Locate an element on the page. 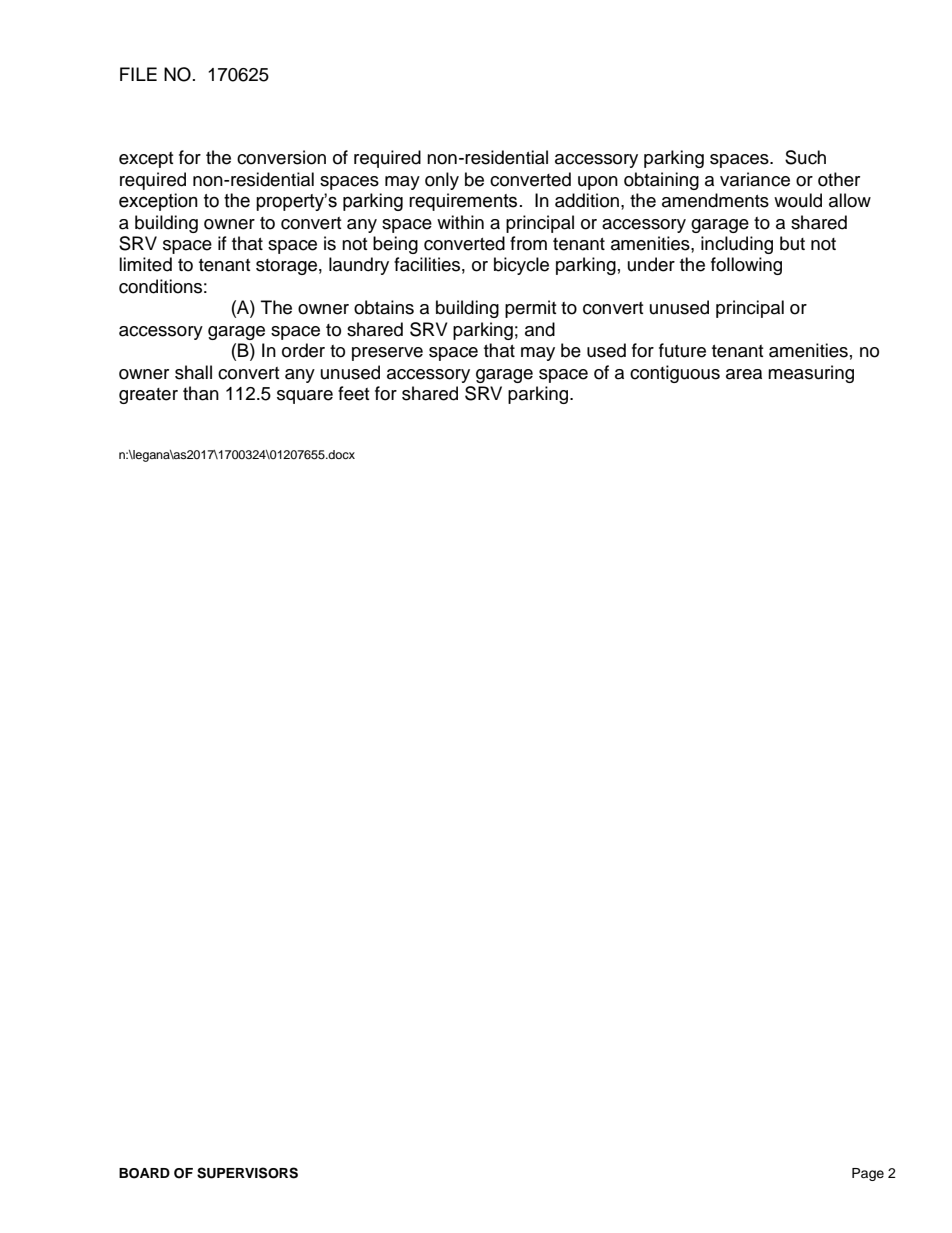  BOARD is located at coordinates (144, 1173).
